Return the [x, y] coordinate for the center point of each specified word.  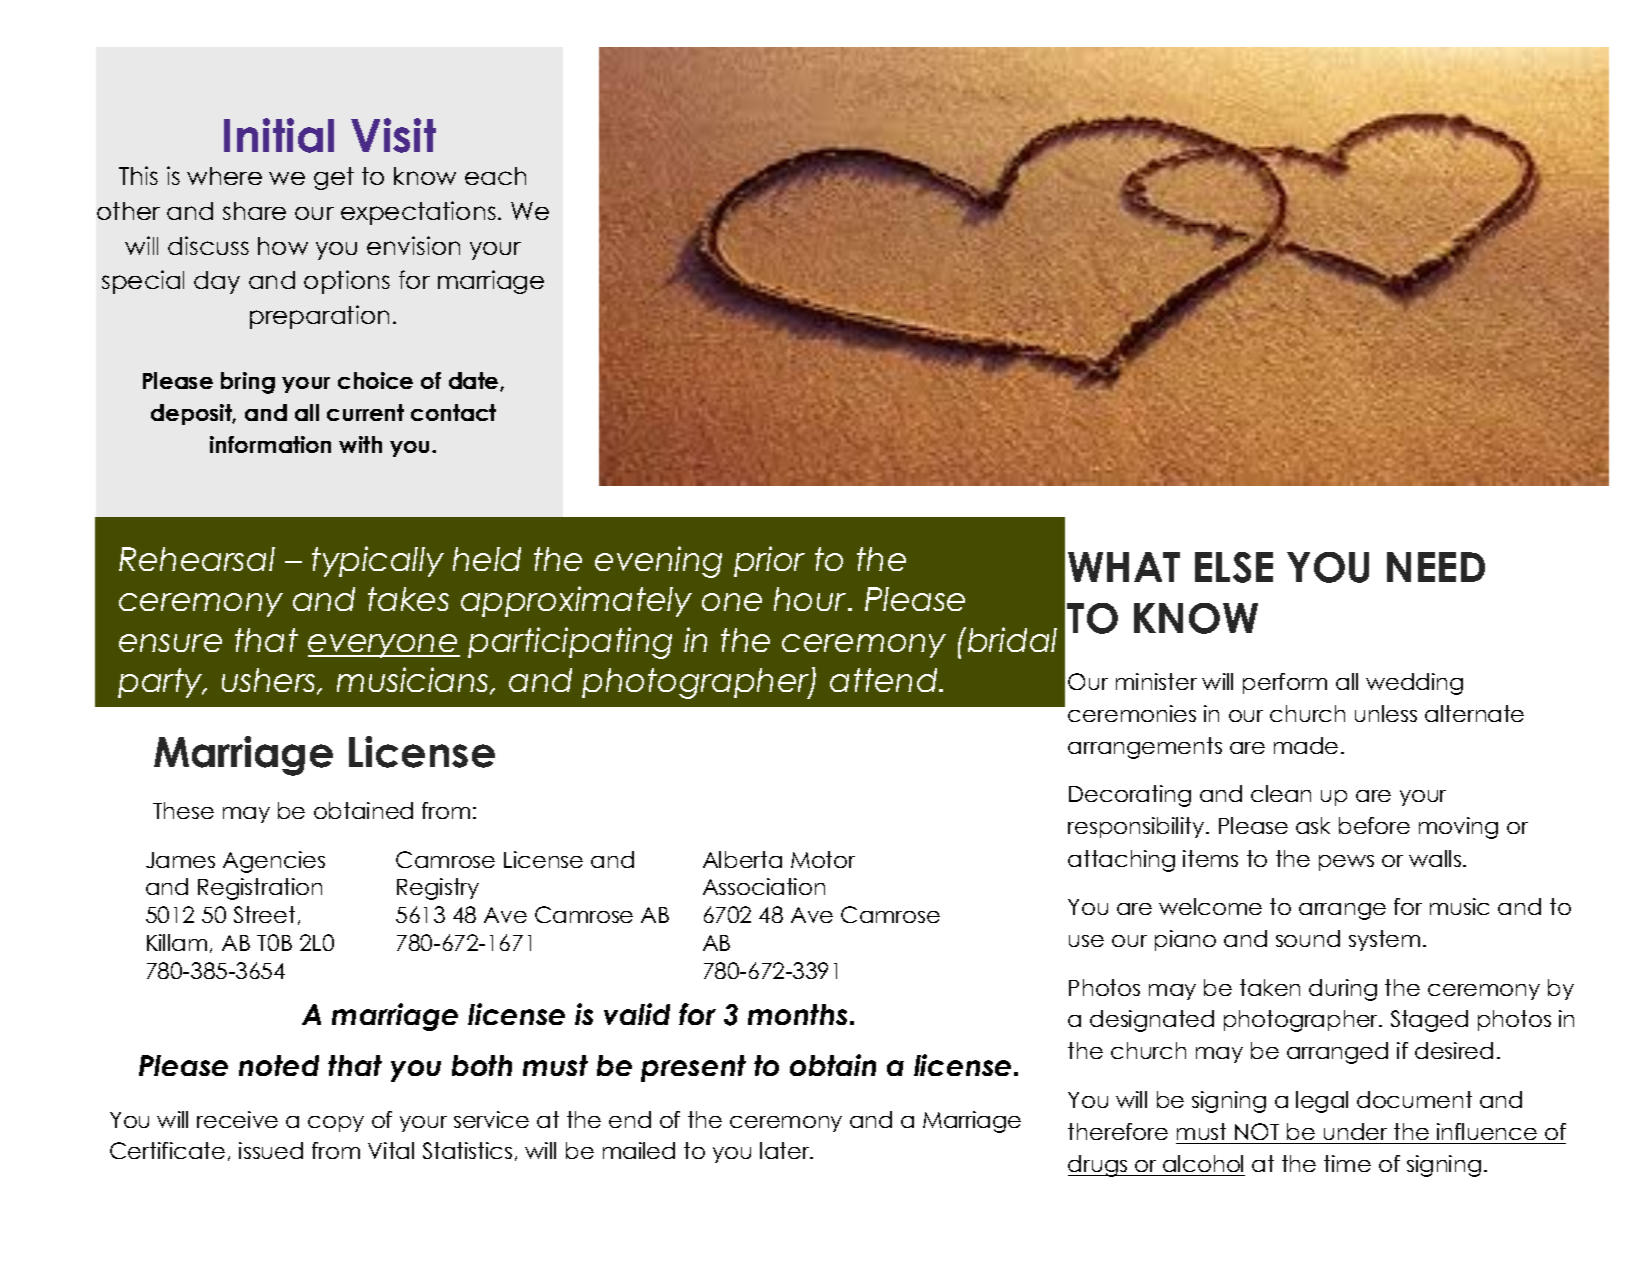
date [475, 381]
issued [271, 1150]
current [365, 412]
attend [885, 680]
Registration [260, 889]
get [334, 178]
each [495, 176]
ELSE [1234, 567]
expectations [418, 213]
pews [1346, 863]
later [786, 1150]
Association [764, 886]
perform [1285, 683]
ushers [270, 681]
